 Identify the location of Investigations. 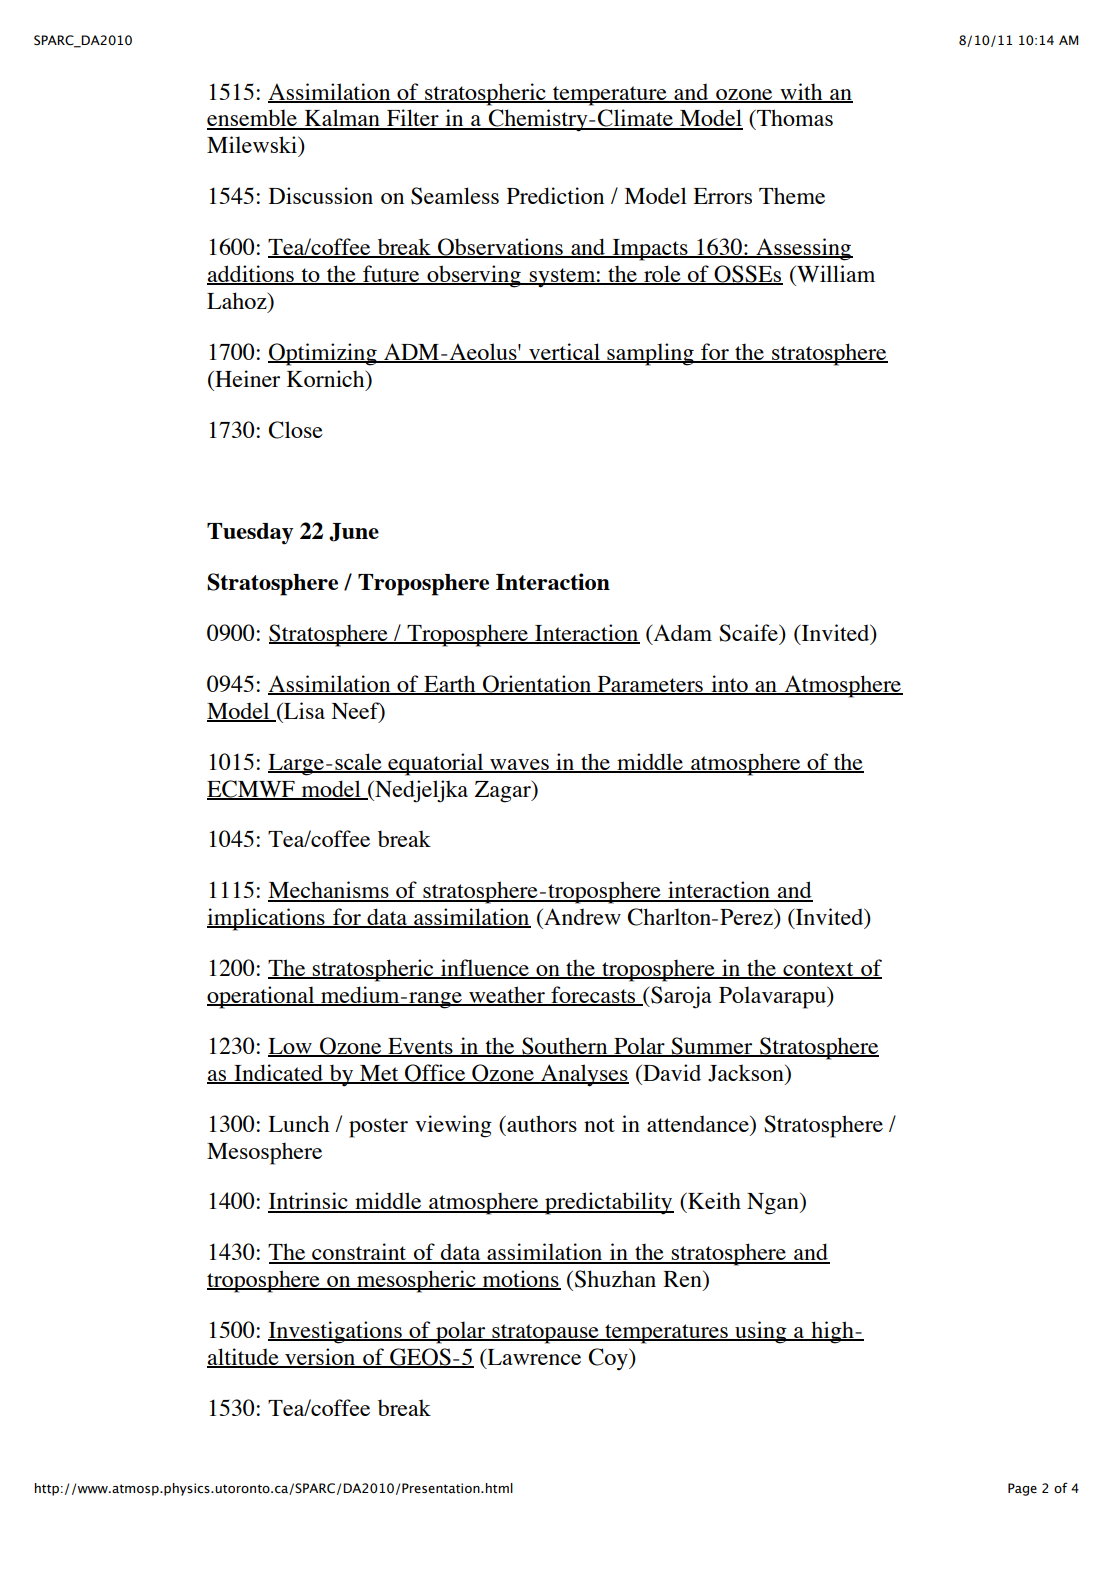
(336, 1332).
